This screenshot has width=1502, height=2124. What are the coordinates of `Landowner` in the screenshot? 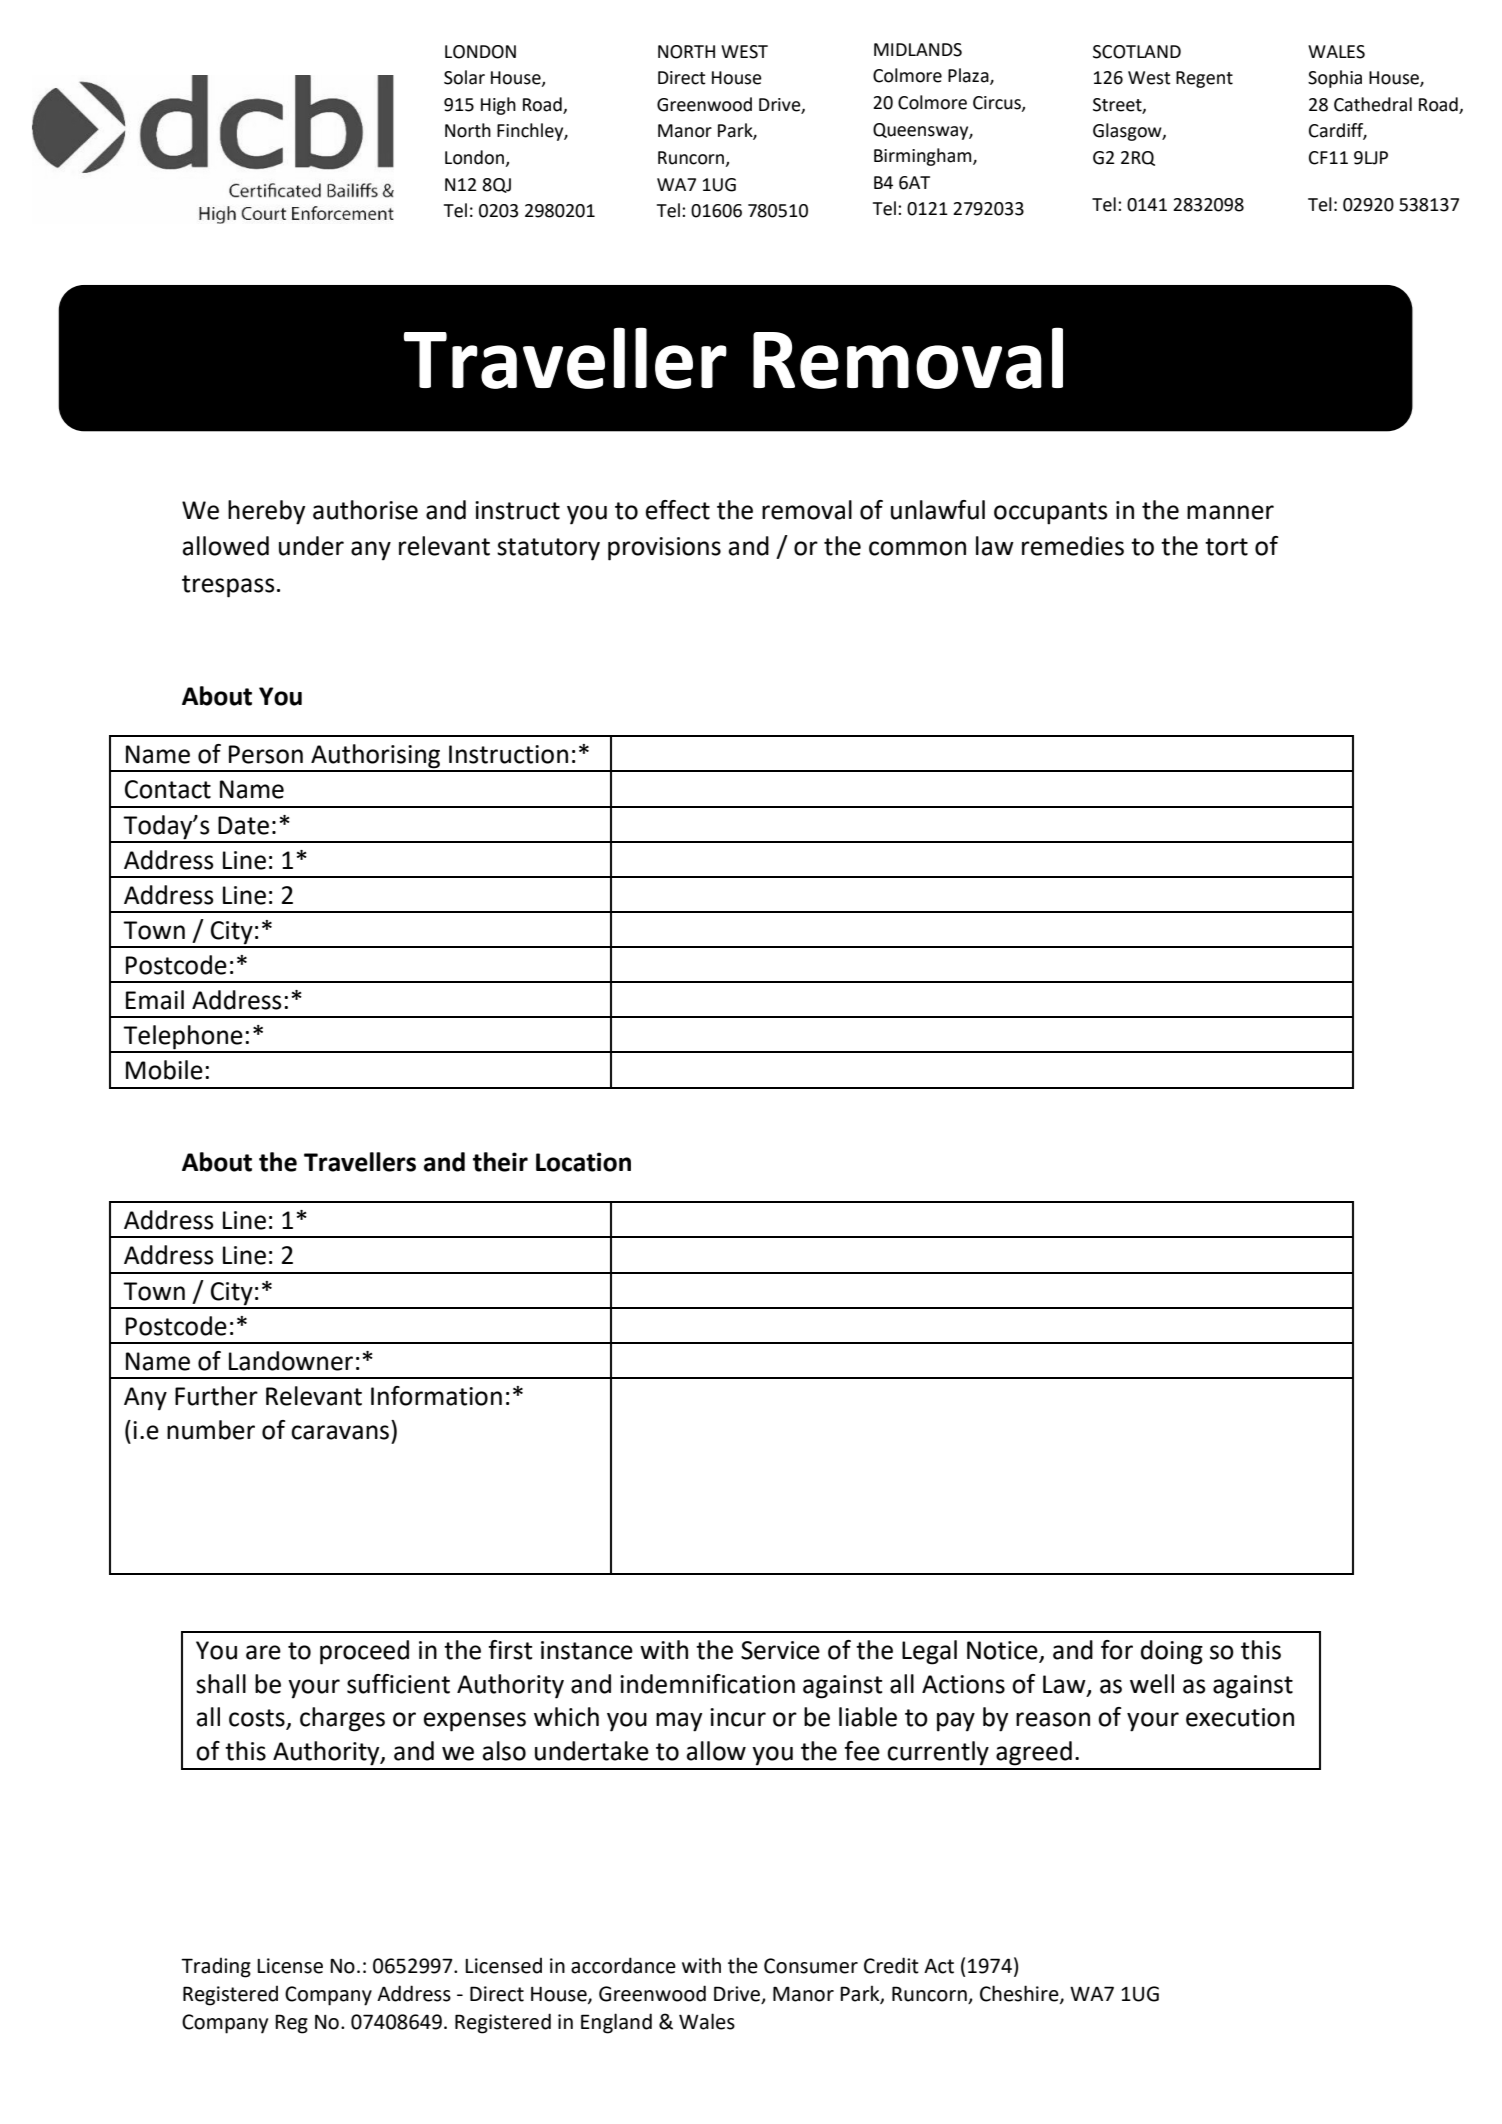 It's located at (291, 1361).
